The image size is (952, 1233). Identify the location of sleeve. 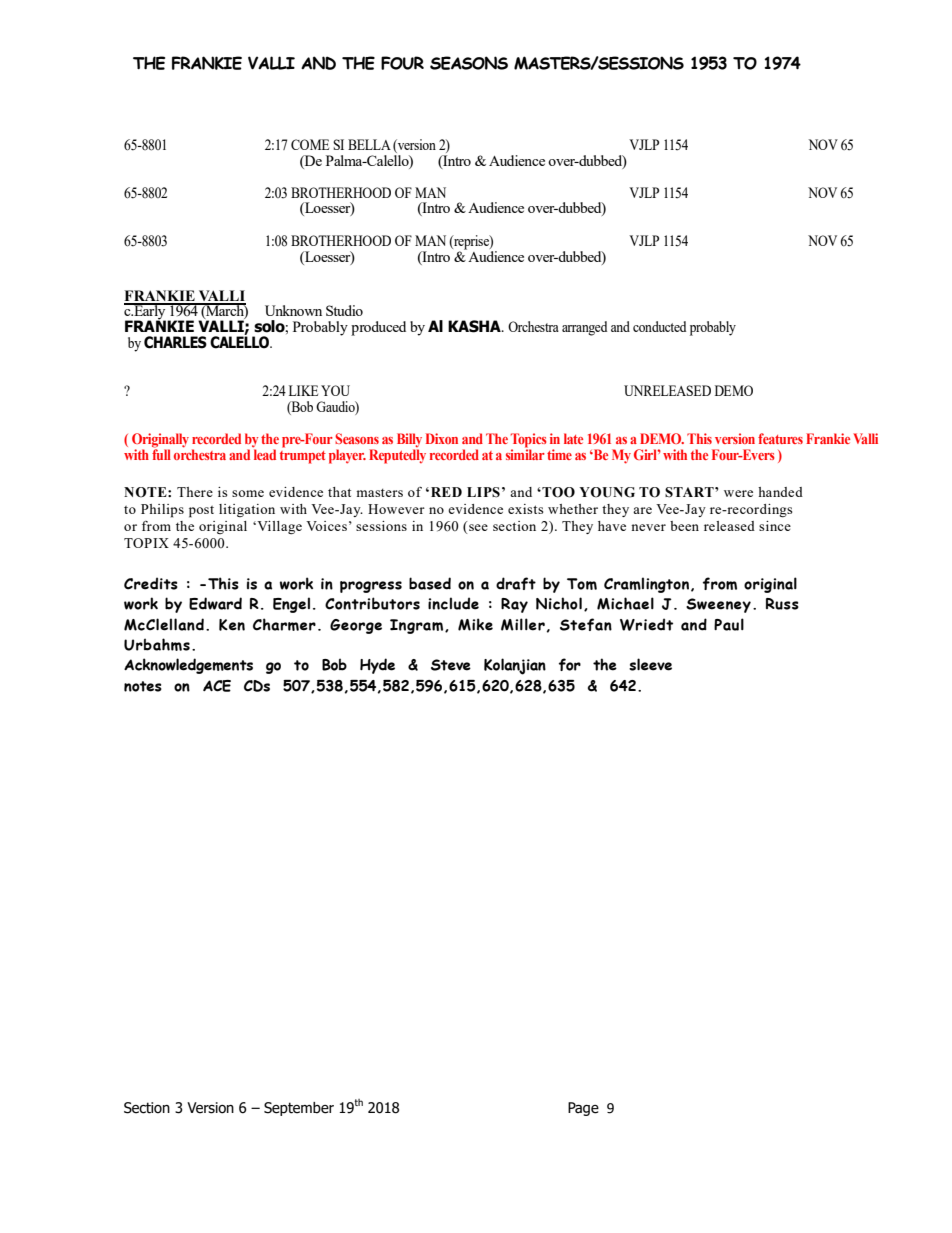
(650, 664).
